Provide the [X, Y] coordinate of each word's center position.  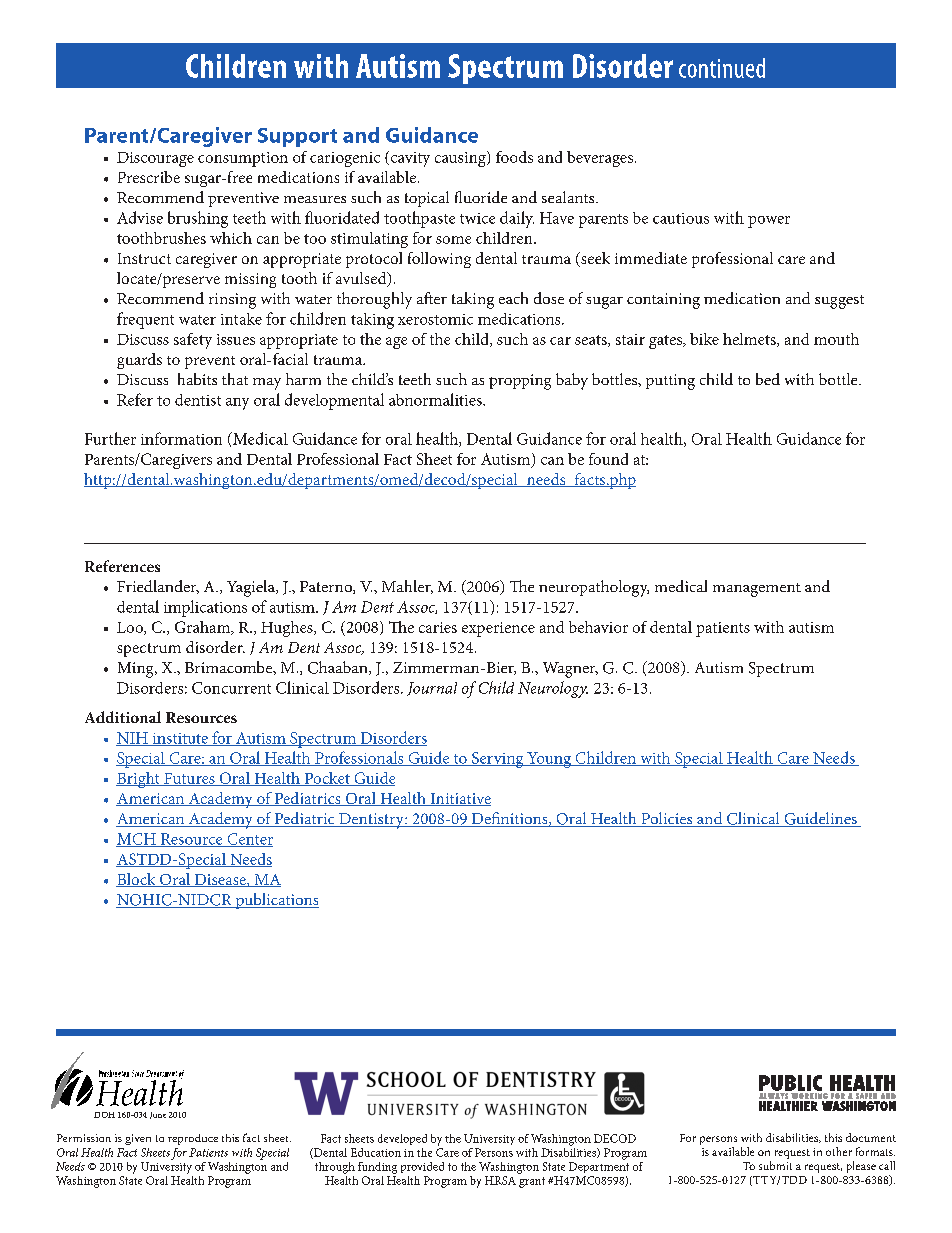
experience [498, 629]
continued [722, 68]
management [757, 590]
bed [768, 379]
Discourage [155, 159]
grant [532, 1182]
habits [197, 379]
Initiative [459, 799]
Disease [220, 880]
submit [775, 1165]
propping [520, 382]
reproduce [193, 1139]
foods [514, 157]
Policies [667, 819]
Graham [204, 628]
